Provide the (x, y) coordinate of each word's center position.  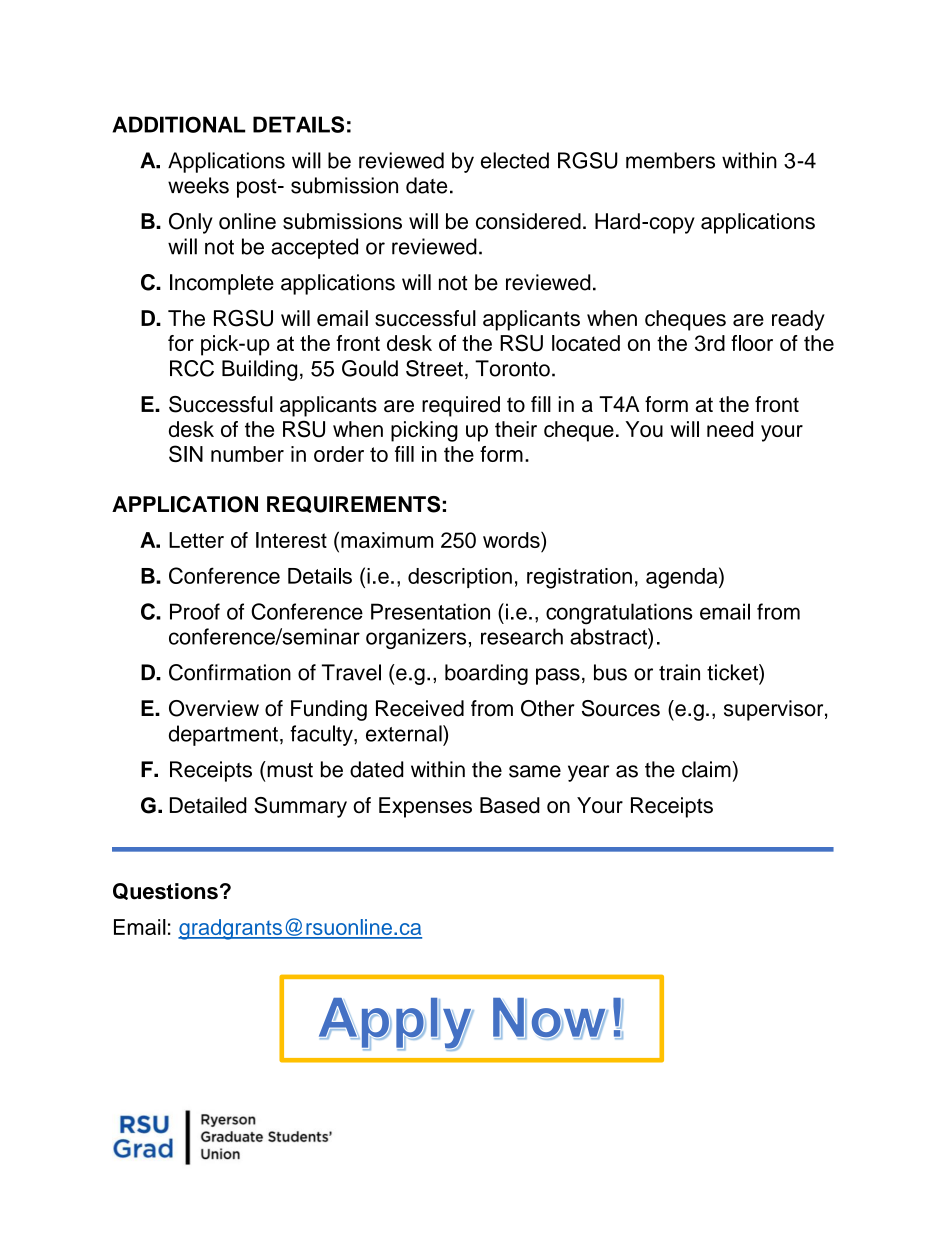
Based (510, 805)
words (512, 540)
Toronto (512, 368)
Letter (196, 540)
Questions (165, 891)
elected (515, 160)
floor (752, 343)
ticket (733, 672)
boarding (486, 674)
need (730, 429)
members (670, 160)
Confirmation (230, 672)
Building (259, 370)
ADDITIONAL (178, 124)
